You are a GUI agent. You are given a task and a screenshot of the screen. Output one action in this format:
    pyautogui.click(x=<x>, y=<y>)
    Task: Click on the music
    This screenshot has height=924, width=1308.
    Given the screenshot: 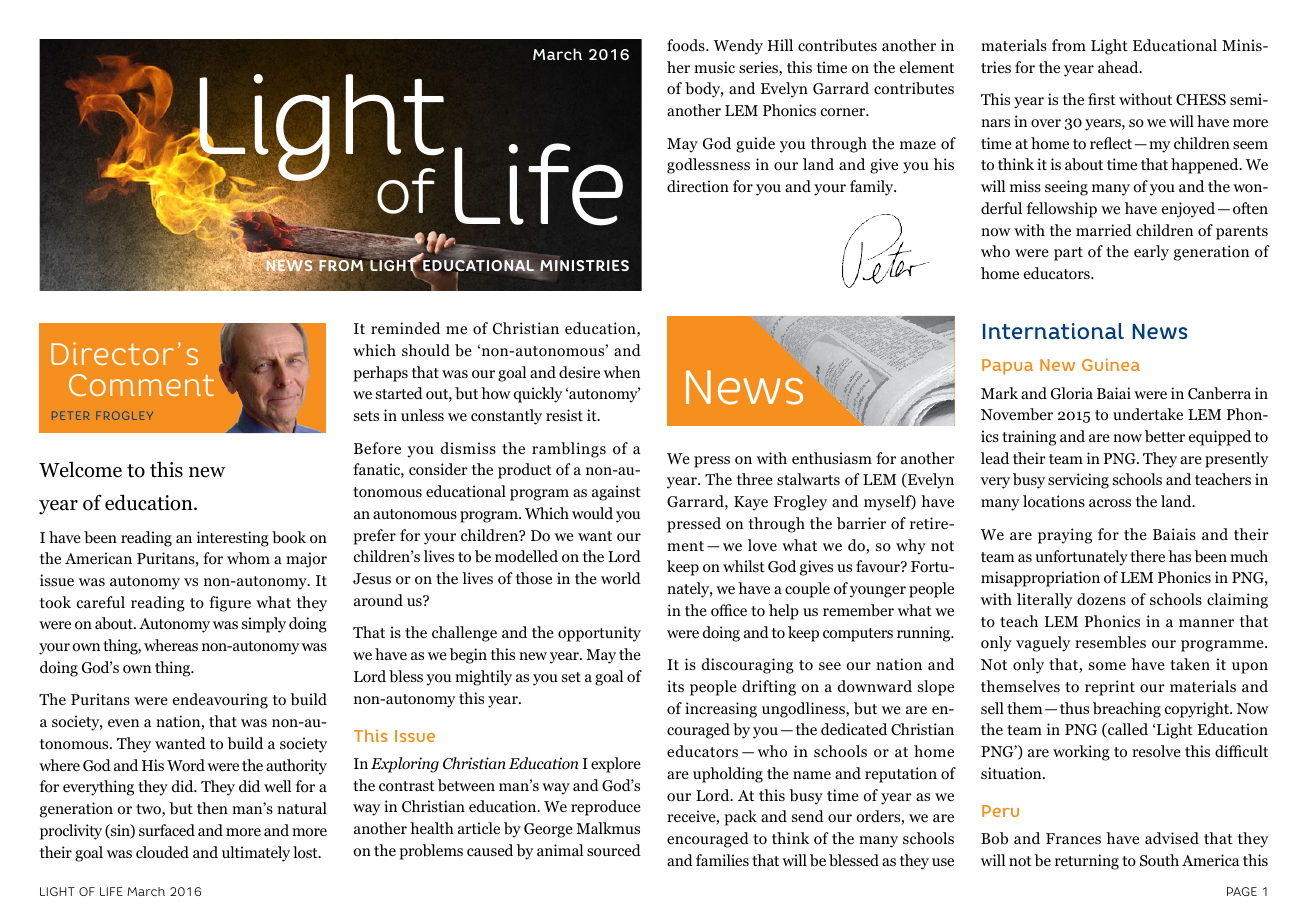 What is the action you would take?
    pyautogui.click(x=714, y=67)
